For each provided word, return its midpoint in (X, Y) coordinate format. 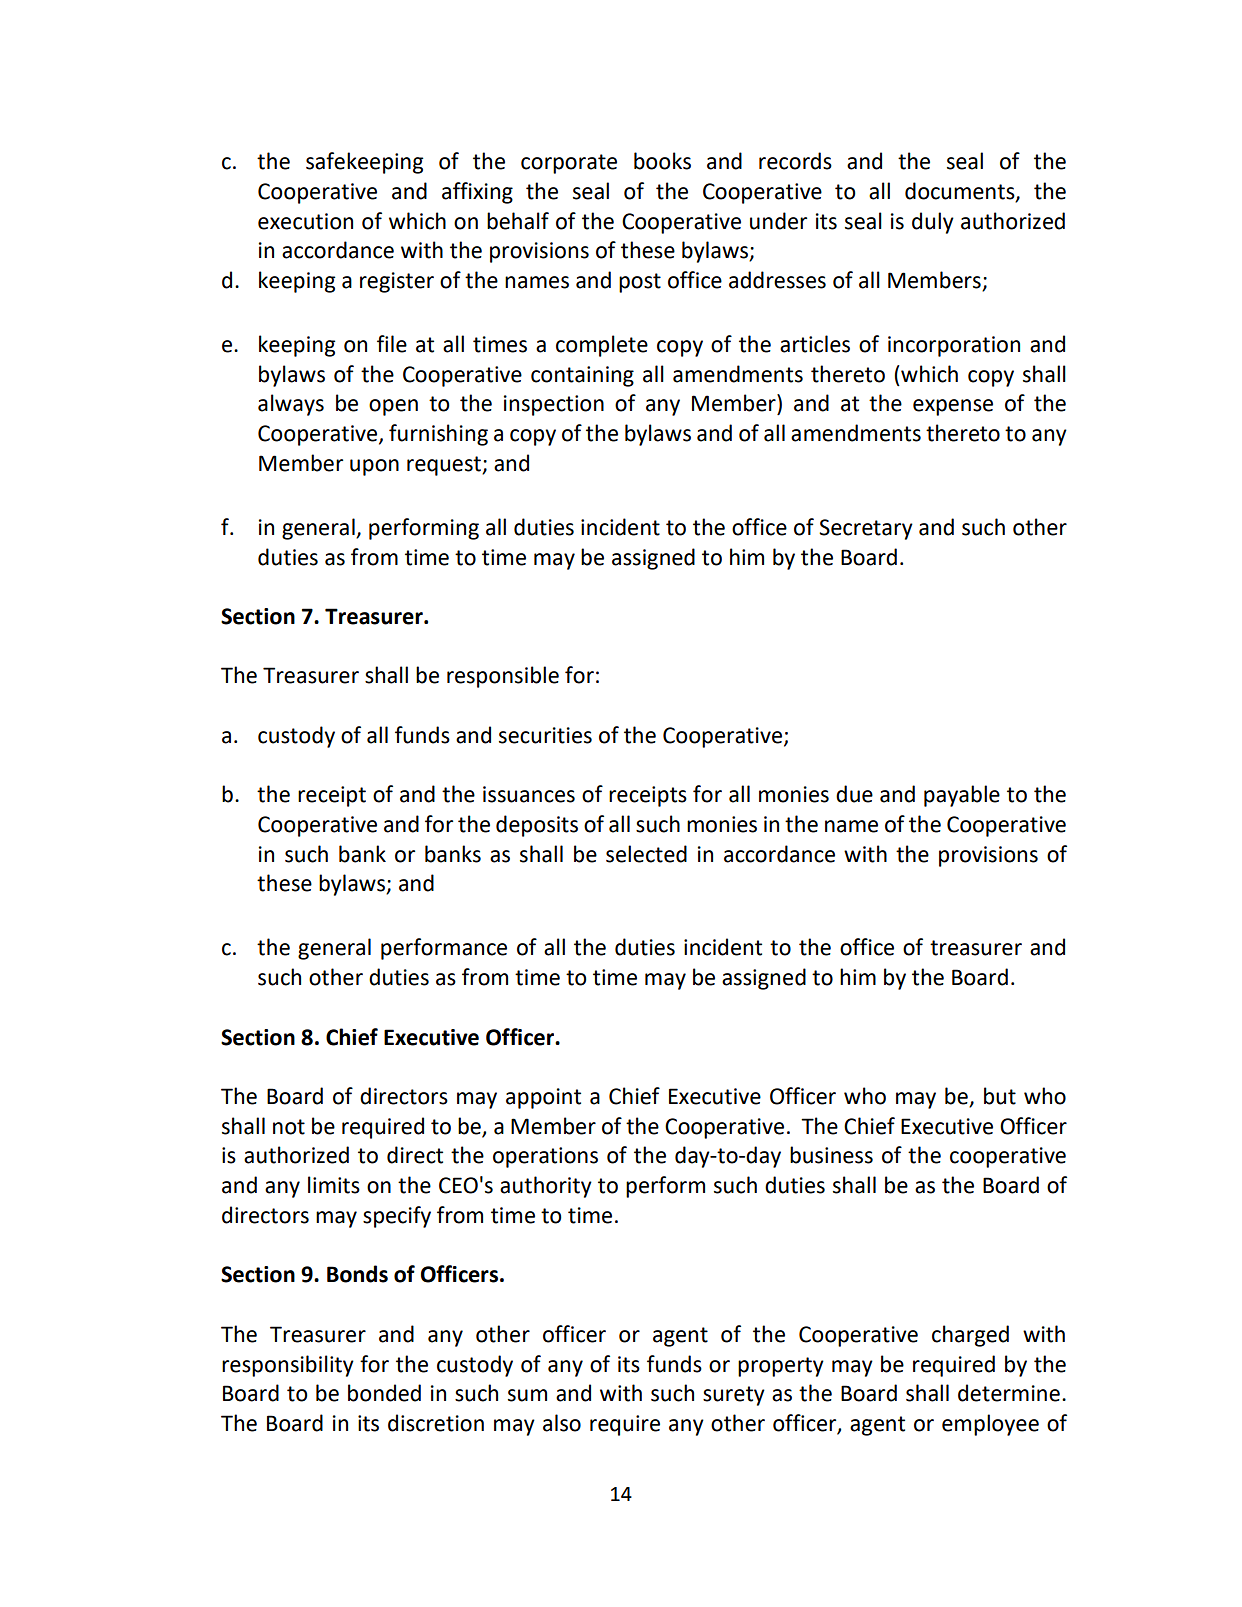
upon (374, 467)
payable (962, 796)
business (831, 1155)
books (662, 161)
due (854, 794)
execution (305, 221)
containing (582, 376)
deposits (537, 826)
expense (953, 407)
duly (933, 223)
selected (646, 854)
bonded (384, 1393)
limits (334, 1185)
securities (545, 735)
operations (545, 1157)
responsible (503, 677)
